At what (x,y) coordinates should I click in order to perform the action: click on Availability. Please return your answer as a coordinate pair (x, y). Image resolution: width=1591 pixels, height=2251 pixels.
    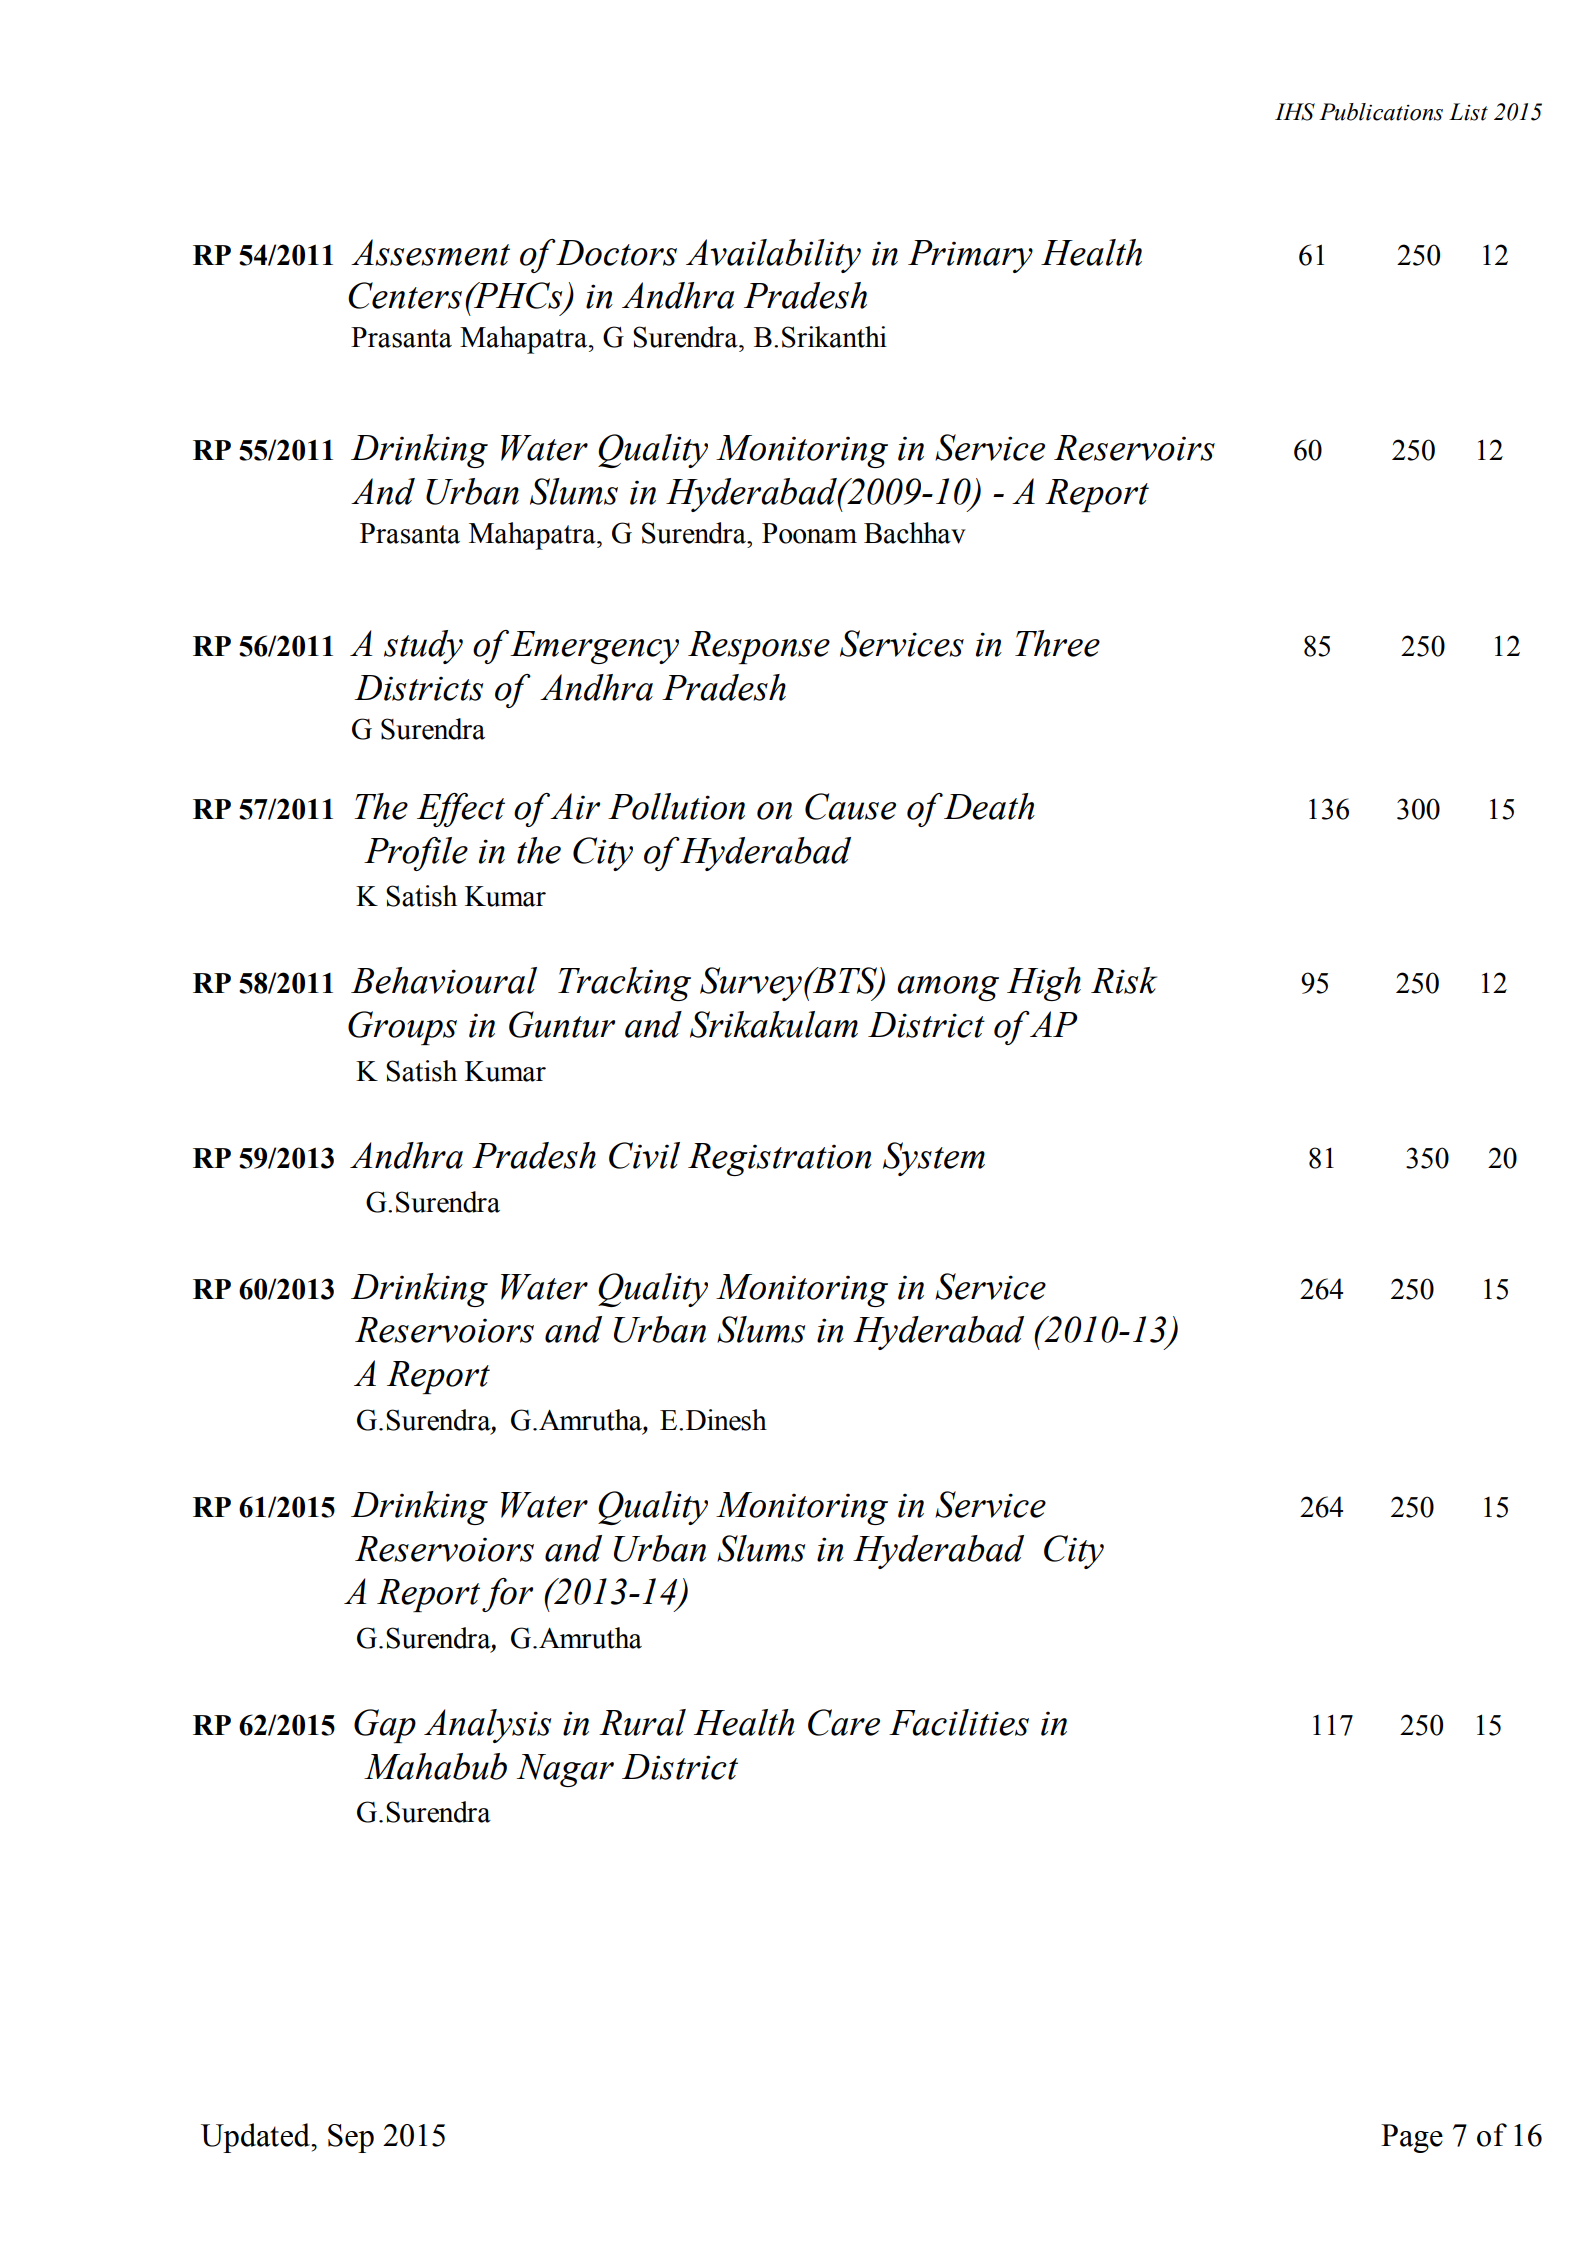
    Looking at the image, I should click on (773, 256).
